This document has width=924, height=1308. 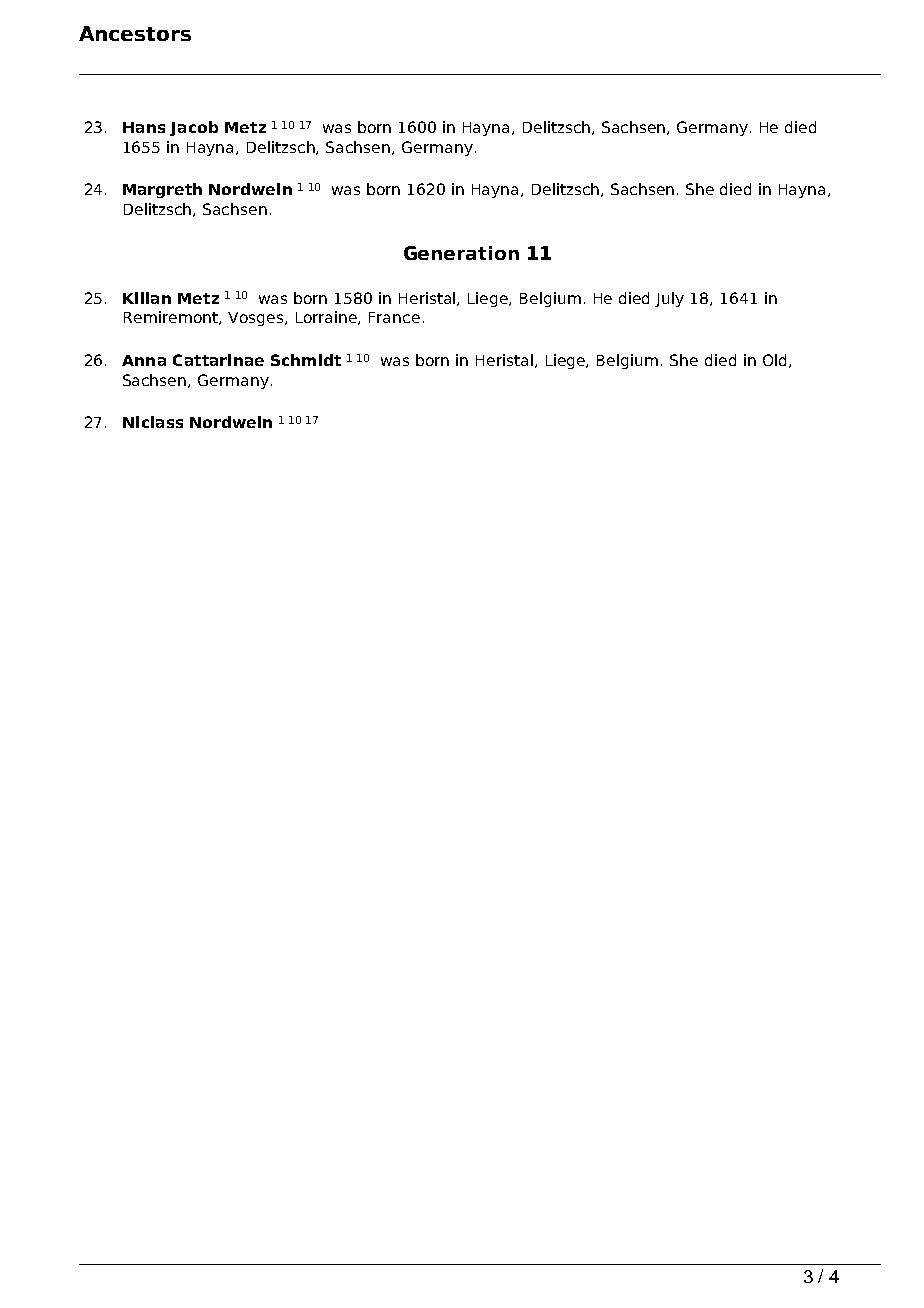 What do you see at coordinates (144, 360) in the document?
I see `Anna` at bounding box center [144, 360].
